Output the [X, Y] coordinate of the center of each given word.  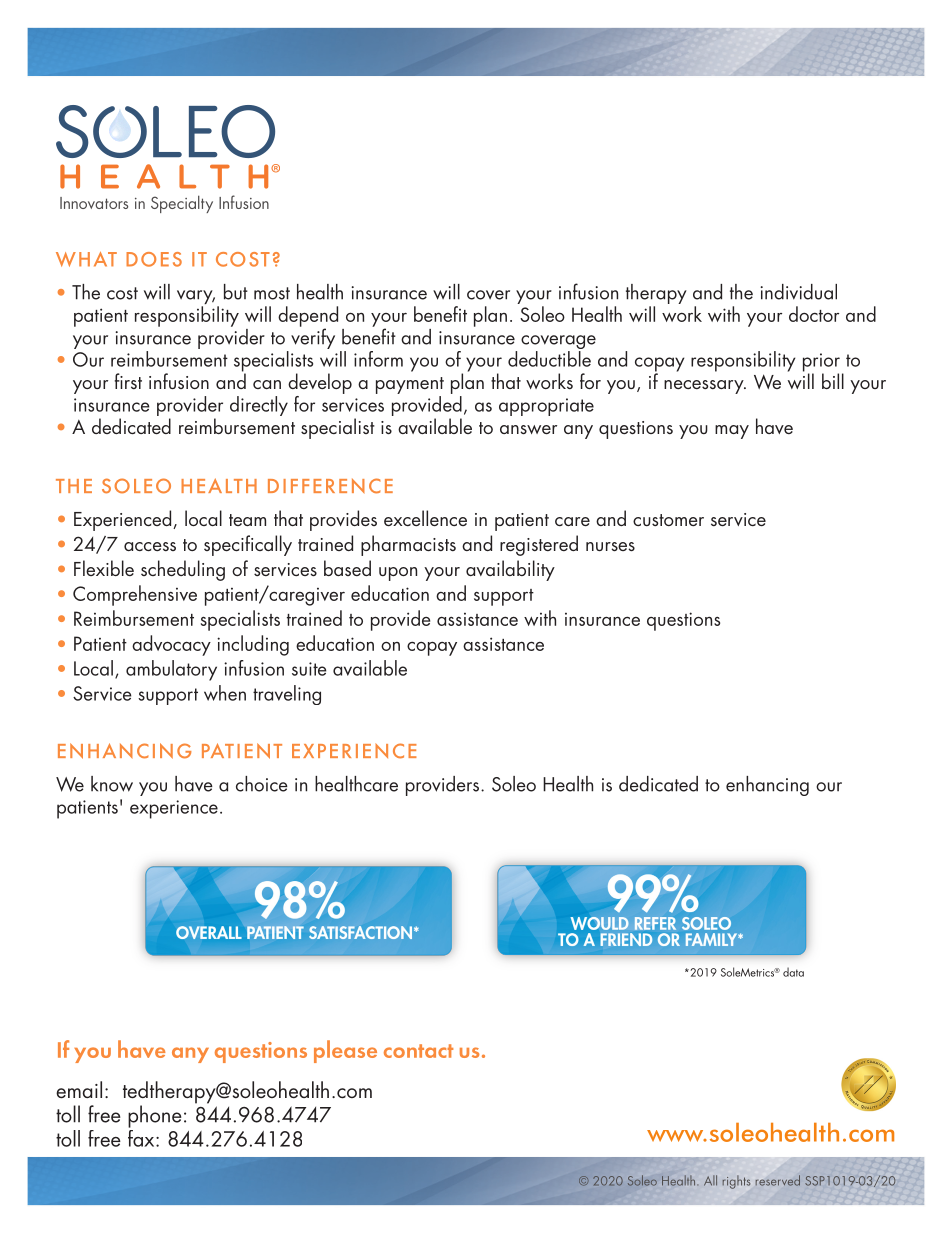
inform [378, 359]
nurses [610, 546]
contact [418, 1051]
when [225, 693]
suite [309, 669]
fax [142, 1137]
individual [799, 292]
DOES [154, 259]
